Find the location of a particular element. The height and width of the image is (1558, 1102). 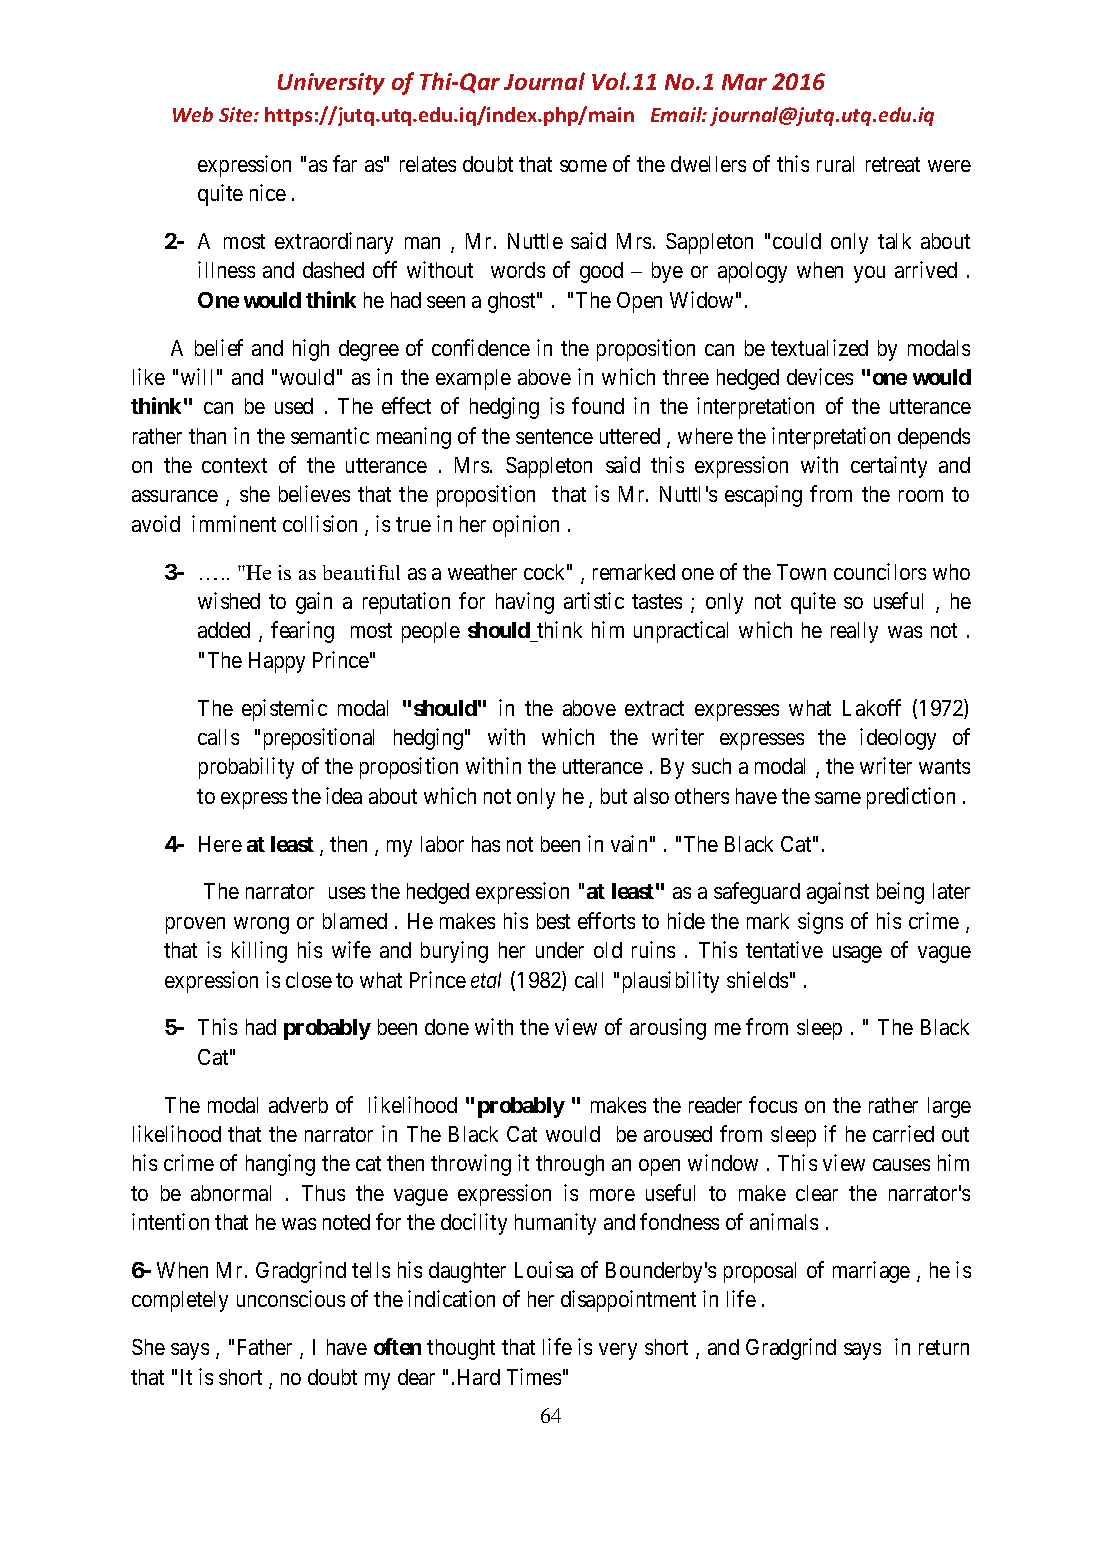

sentence is located at coordinates (554, 436).
